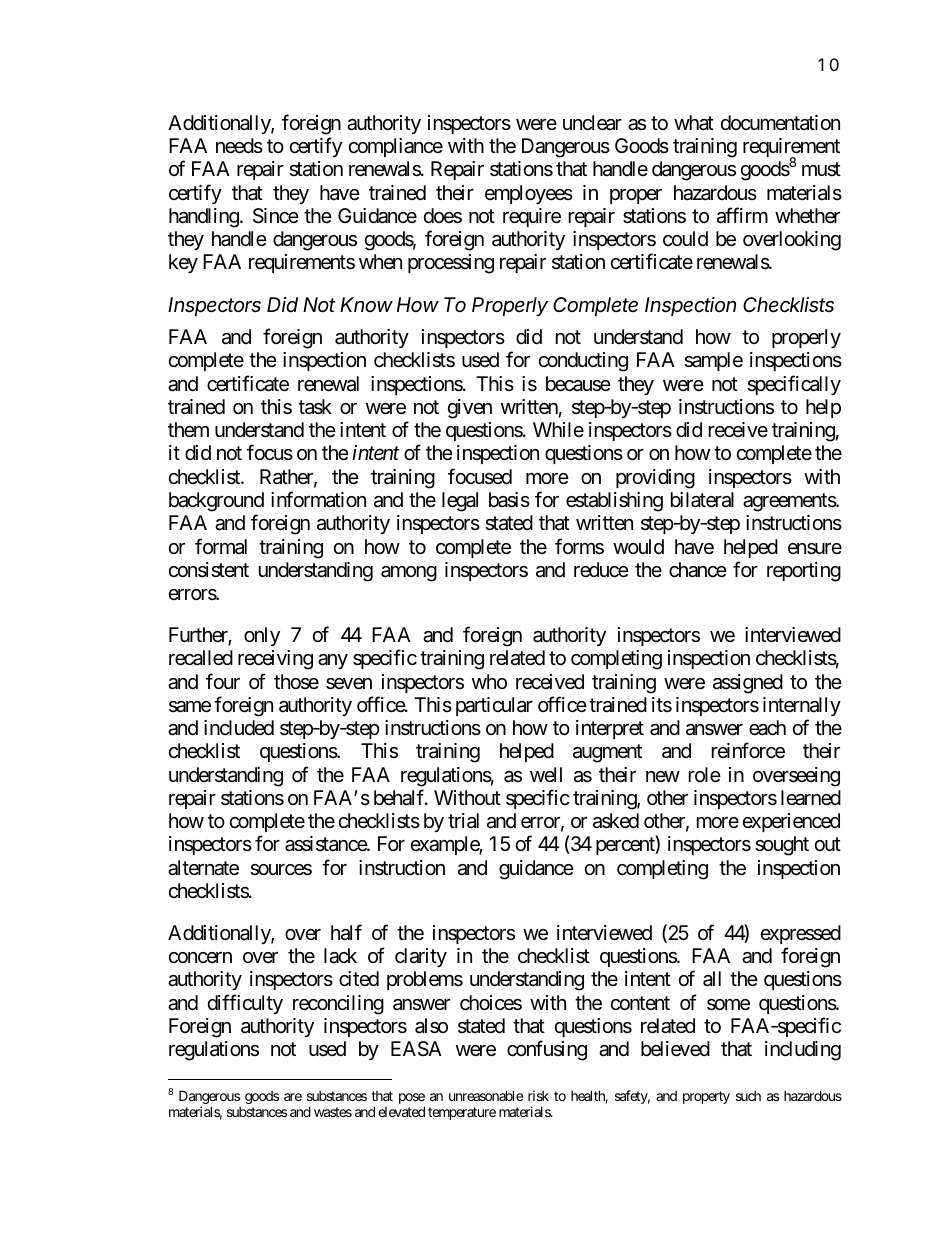 The image size is (952, 1233). Describe the element at coordinates (262, 636) in the page. I see `only` at that location.
